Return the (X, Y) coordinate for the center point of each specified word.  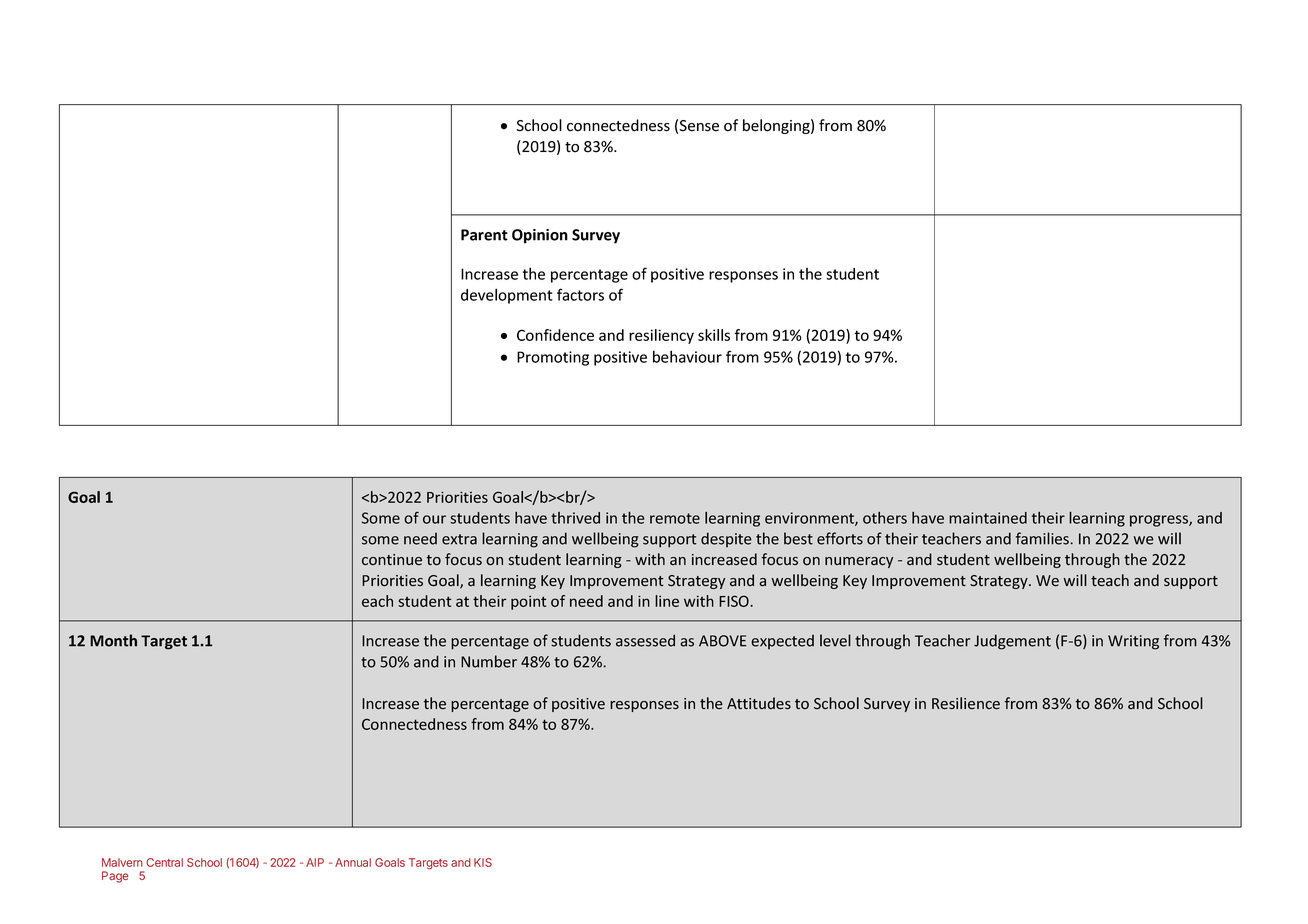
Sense (699, 126)
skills (714, 335)
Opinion (540, 236)
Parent (484, 235)
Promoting (553, 358)
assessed (645, 640)
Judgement (1012, 642)
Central (164, 862)
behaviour (687, 356)
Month (113, 640)
